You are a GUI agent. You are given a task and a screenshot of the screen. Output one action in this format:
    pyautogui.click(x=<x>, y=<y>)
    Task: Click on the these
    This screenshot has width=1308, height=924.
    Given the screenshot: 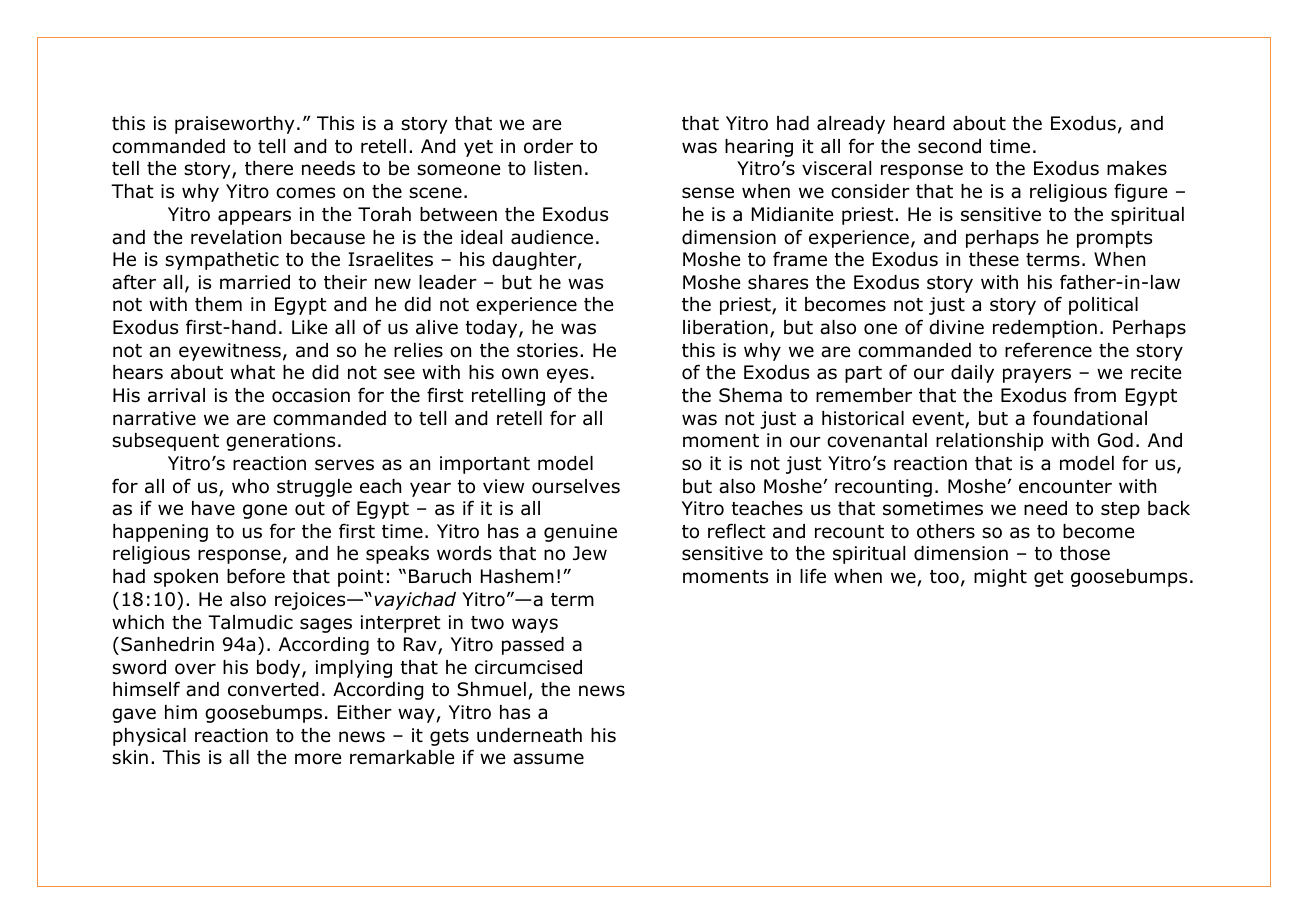 What is the action you would take?
    pyautogui.click(x=994, y=259)
